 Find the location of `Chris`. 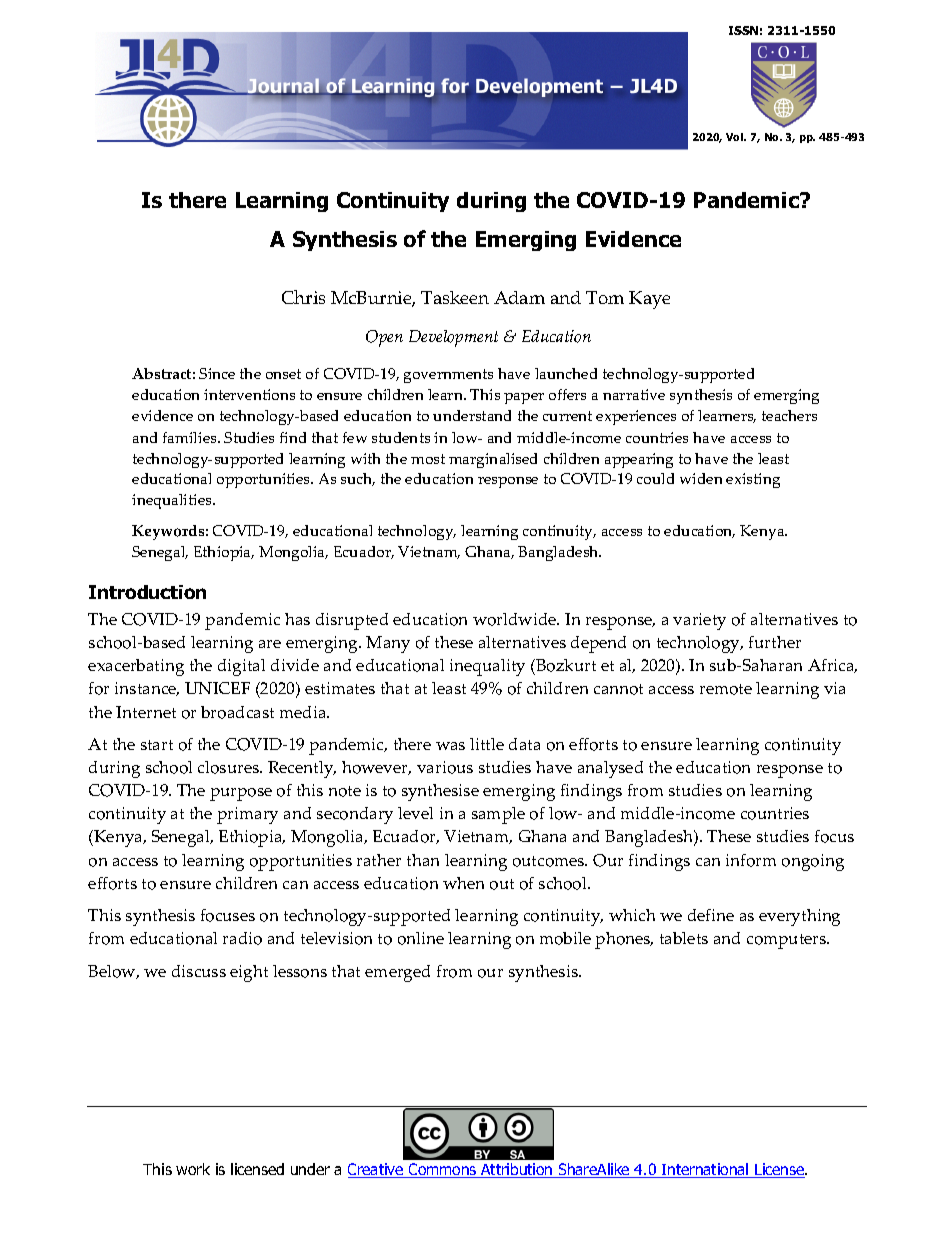

Chris is located at coordinates (303, 297).
